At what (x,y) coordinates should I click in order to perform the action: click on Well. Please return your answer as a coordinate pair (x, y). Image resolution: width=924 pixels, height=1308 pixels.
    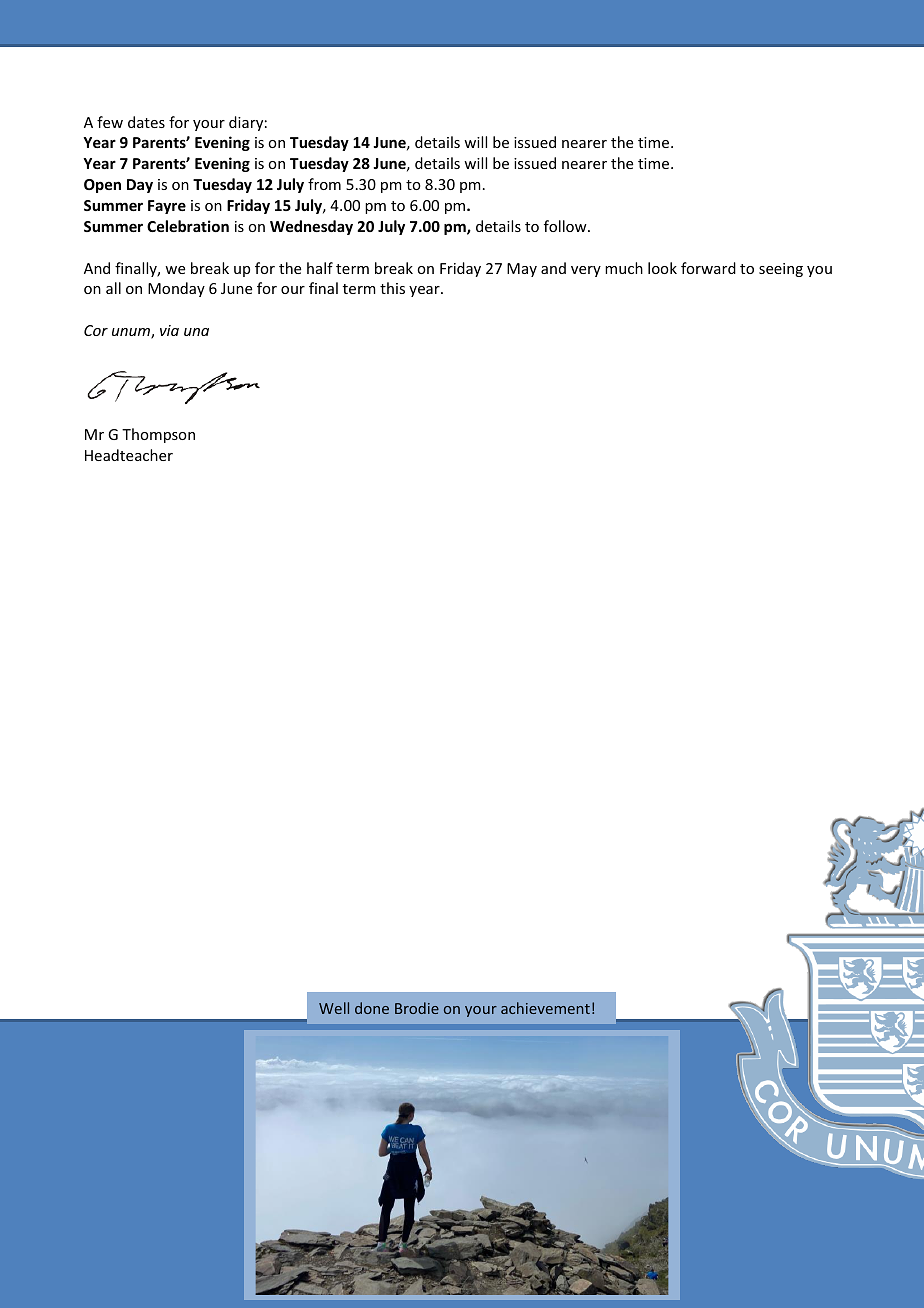
    Looking at the image, I should click on (334, 1008).
